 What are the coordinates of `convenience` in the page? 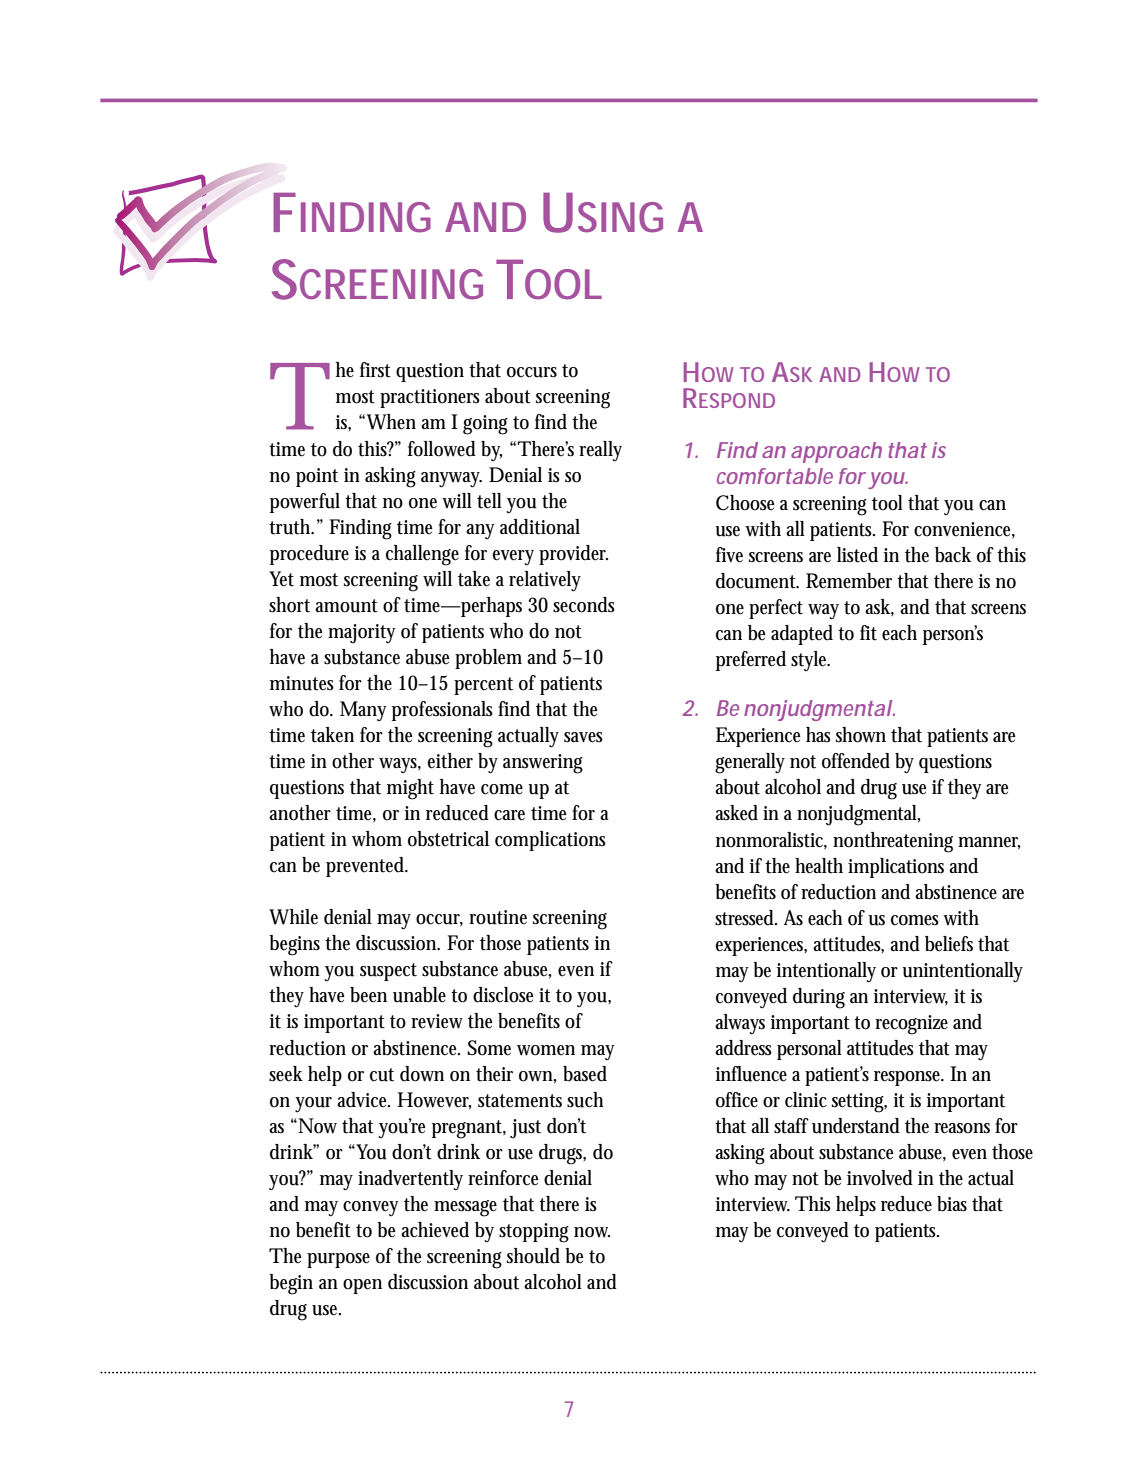 It's located at (964, 530).
